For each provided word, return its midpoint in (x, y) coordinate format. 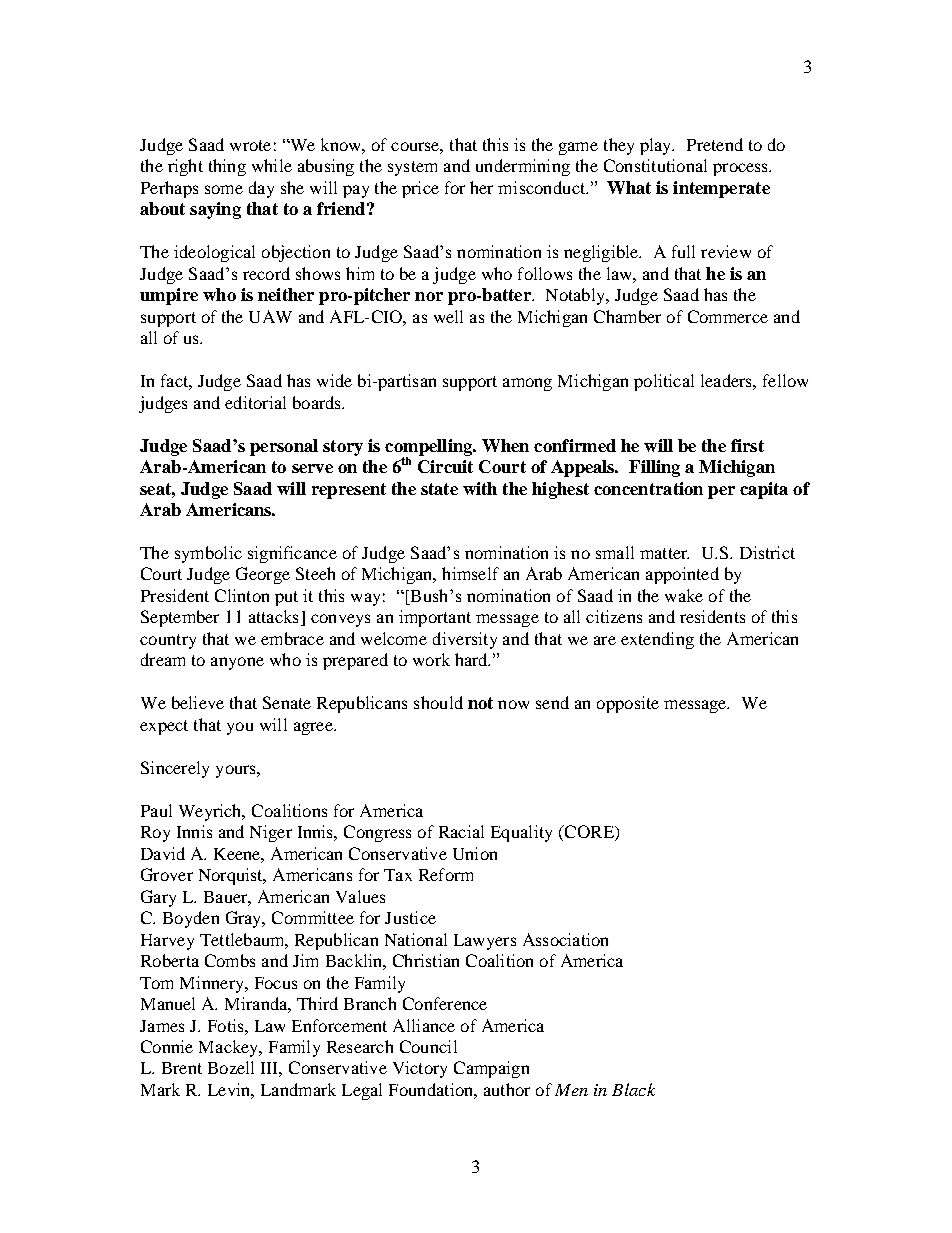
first (747, 445)
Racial (461, 831)
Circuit (445, 466)
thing (227, 167)
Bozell (231, 1067)
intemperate (721, 189)
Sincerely (175, 769)
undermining (523, 167)
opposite (628, 704)
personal (284, 447)
